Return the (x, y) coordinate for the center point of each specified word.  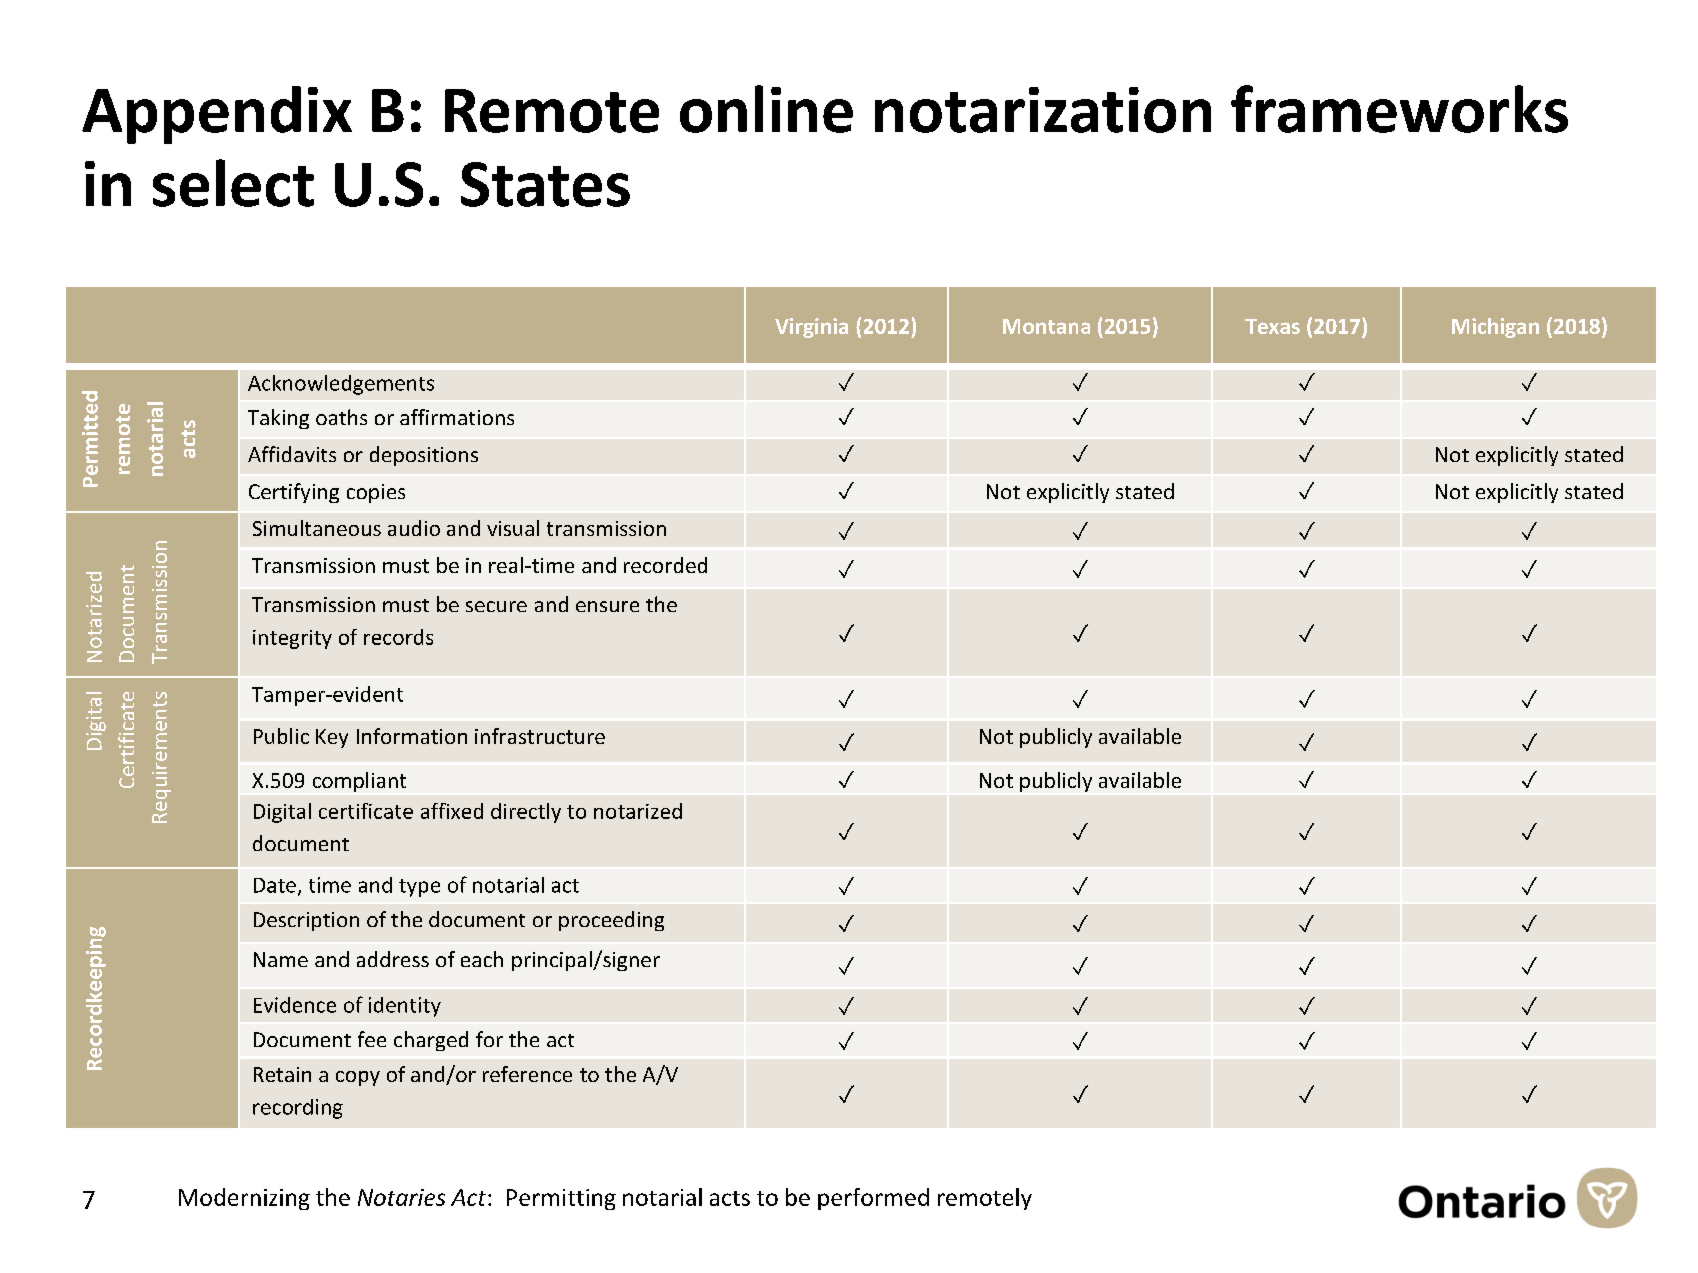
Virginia (811, 328)
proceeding (611, 921)
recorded (665, 565)
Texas (1272, 326)
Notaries (401, 1197)
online (766, 109)
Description (306, 921)
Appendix (217, 115)
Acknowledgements (341, 385)
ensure (607, 606)
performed (873, 1199)
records (398, 637)
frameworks (1399, 109)
